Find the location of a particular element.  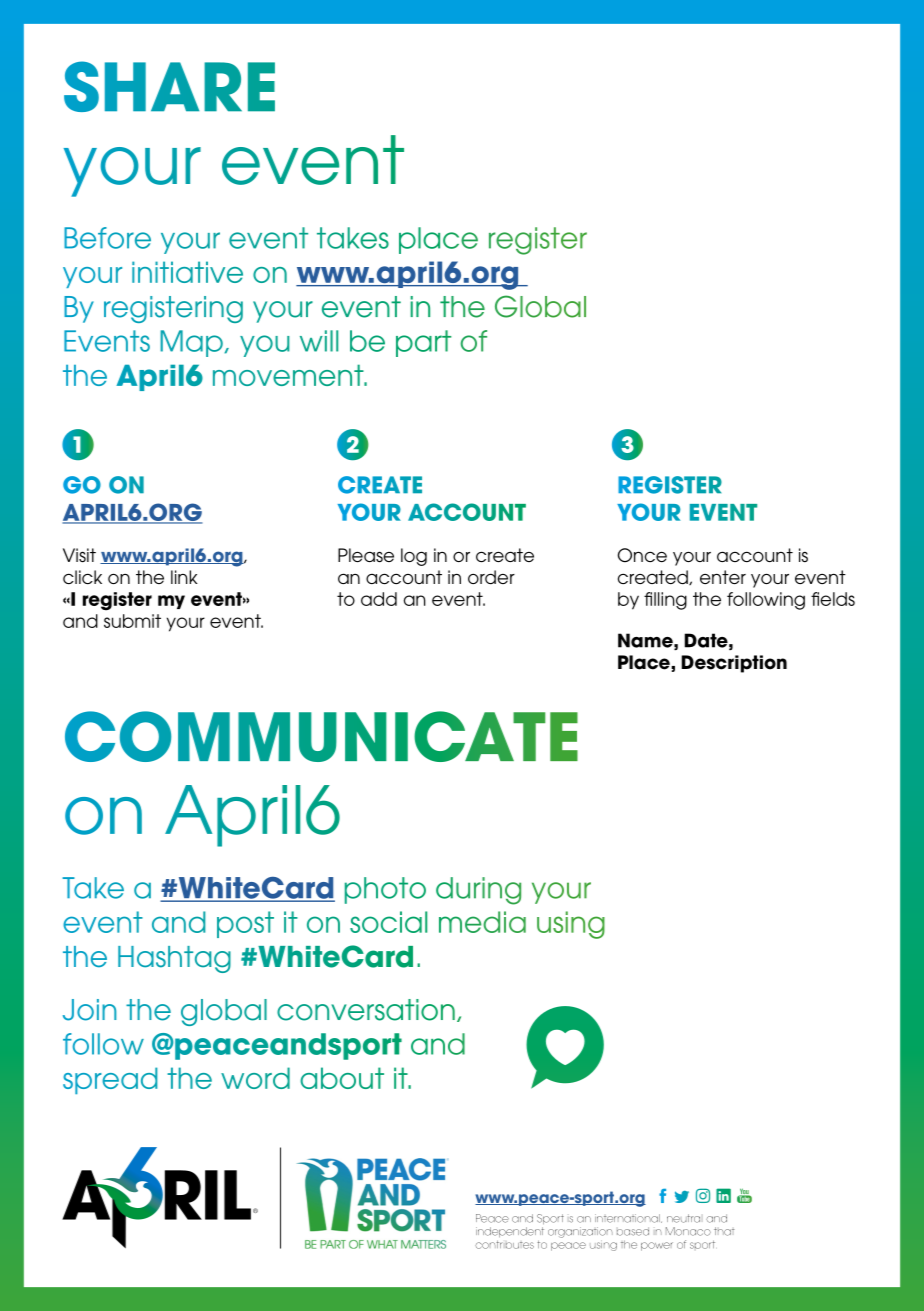

will is located at coordinates (319, 341).
